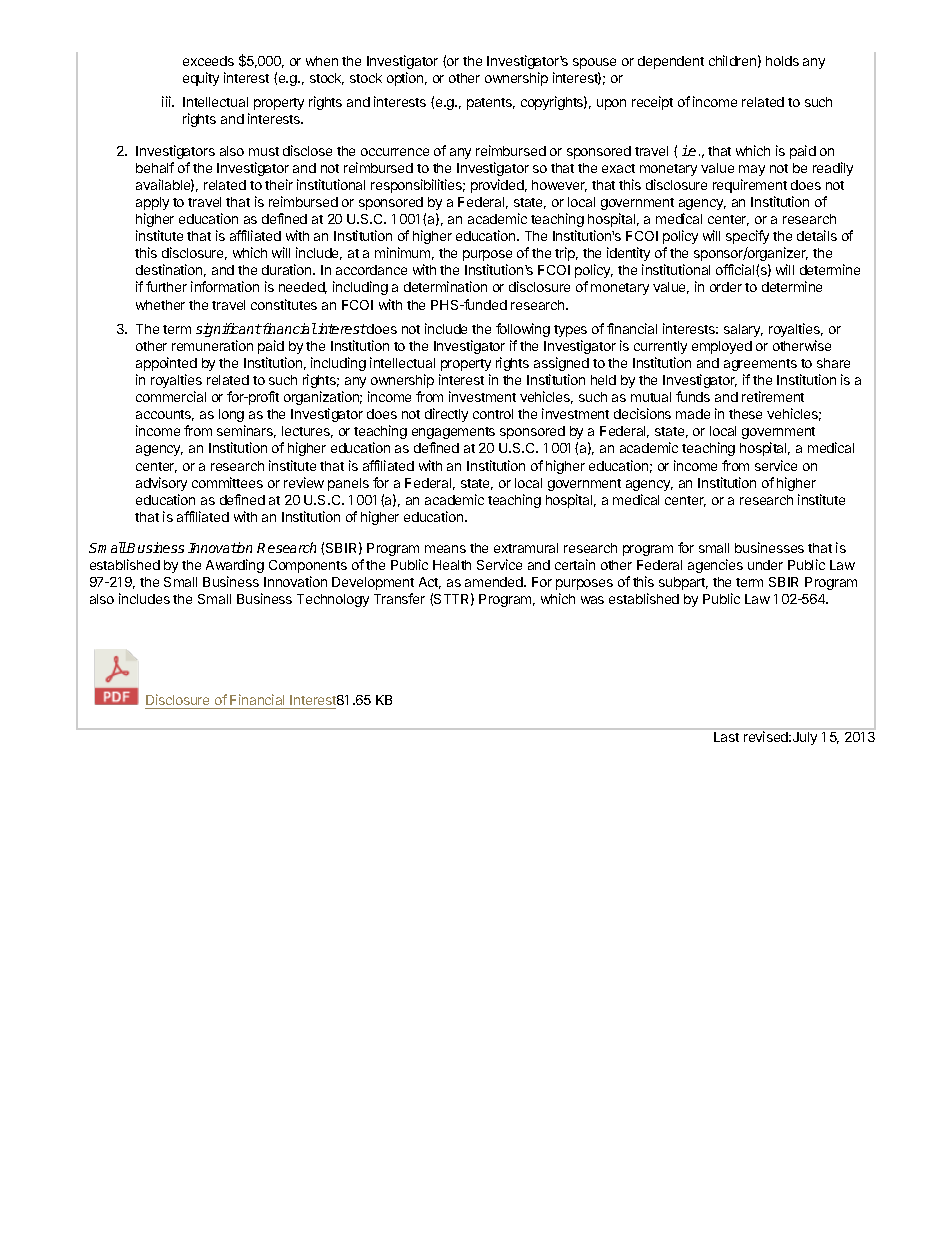  I want to click on equity, so click(201, 79).
